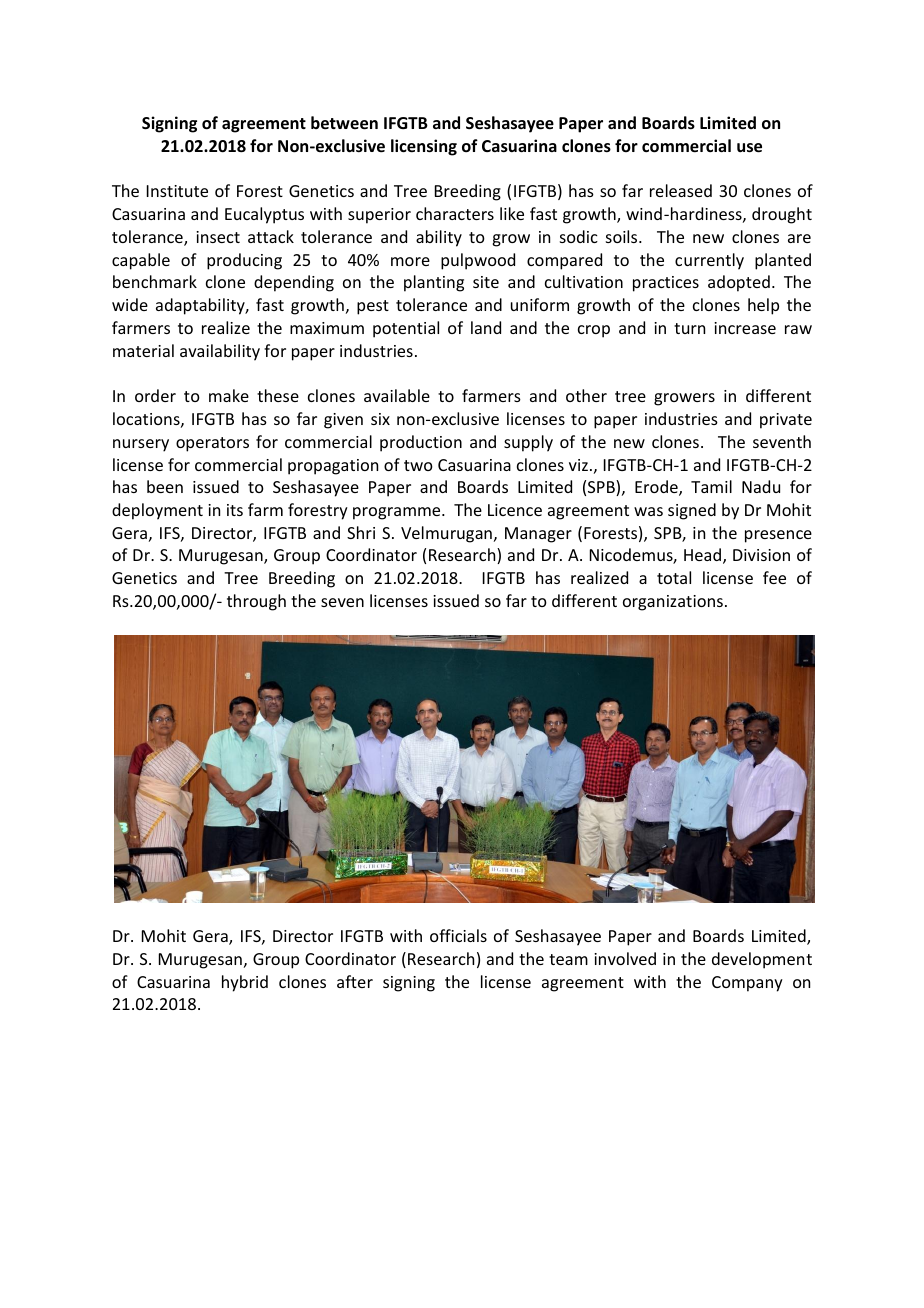 Image resolution: width=924 pixels, height=1308 pixels. What do you see at coordinates (245, 983) in the screenshot?
I see `hybrid` at bounding box center [245, 983].
